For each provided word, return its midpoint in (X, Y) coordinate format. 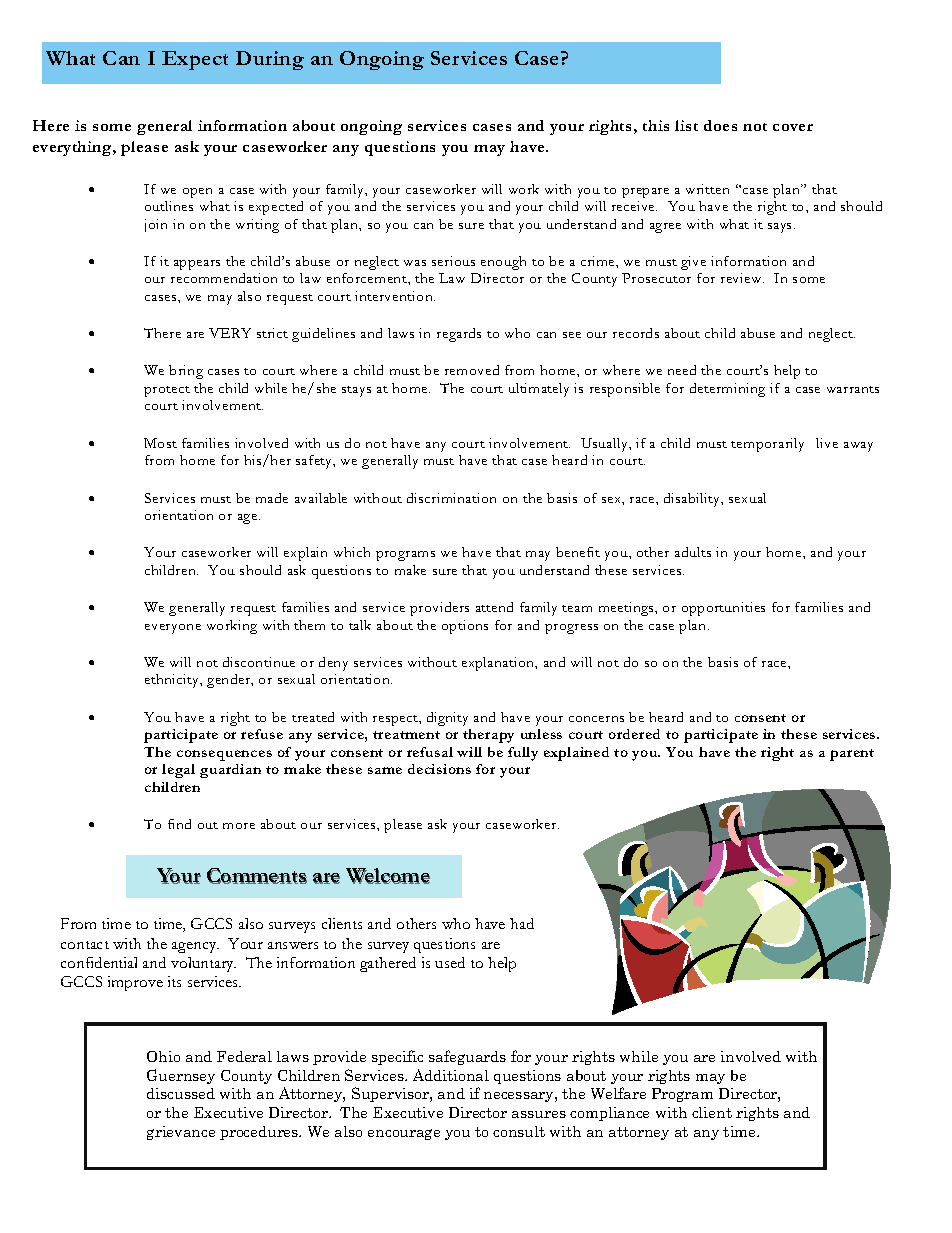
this (656, 125)
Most (160, 443)
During (270, 60)
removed (472, 370)
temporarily (767, 445)
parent (852, 755)
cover (793, 127)
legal (178, 771)
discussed (181, 1093)
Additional (451, 1075)
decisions (439, 769)
